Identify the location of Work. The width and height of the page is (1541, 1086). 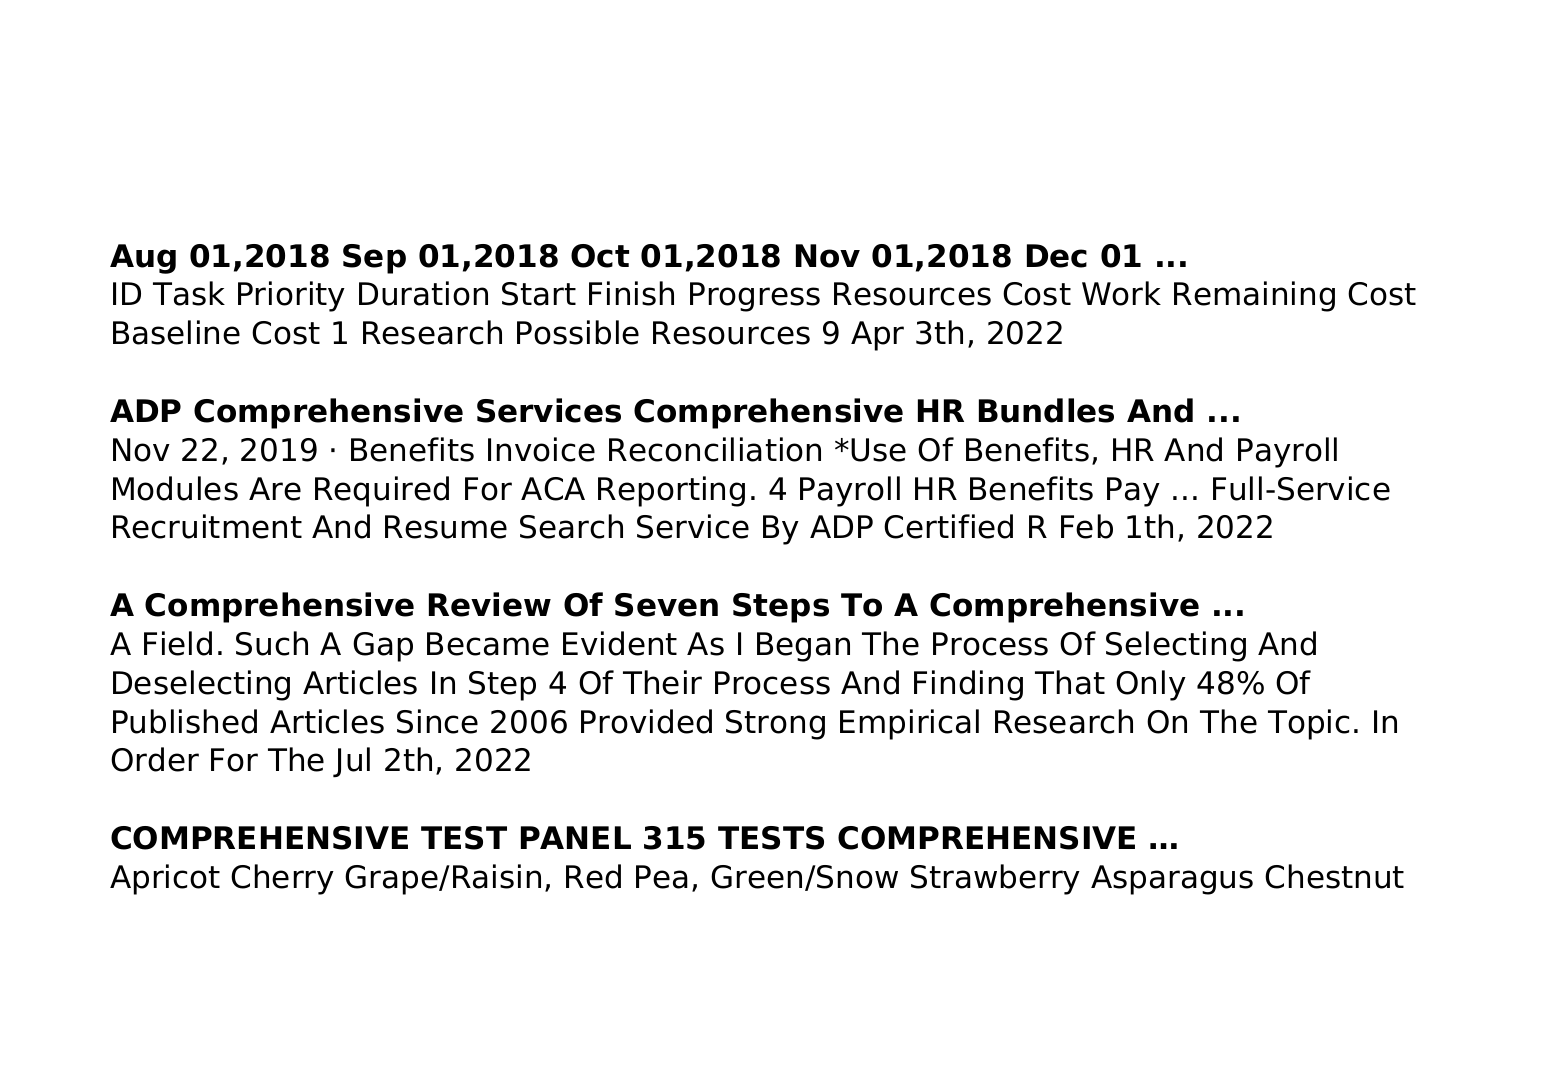
(1121, 293).
